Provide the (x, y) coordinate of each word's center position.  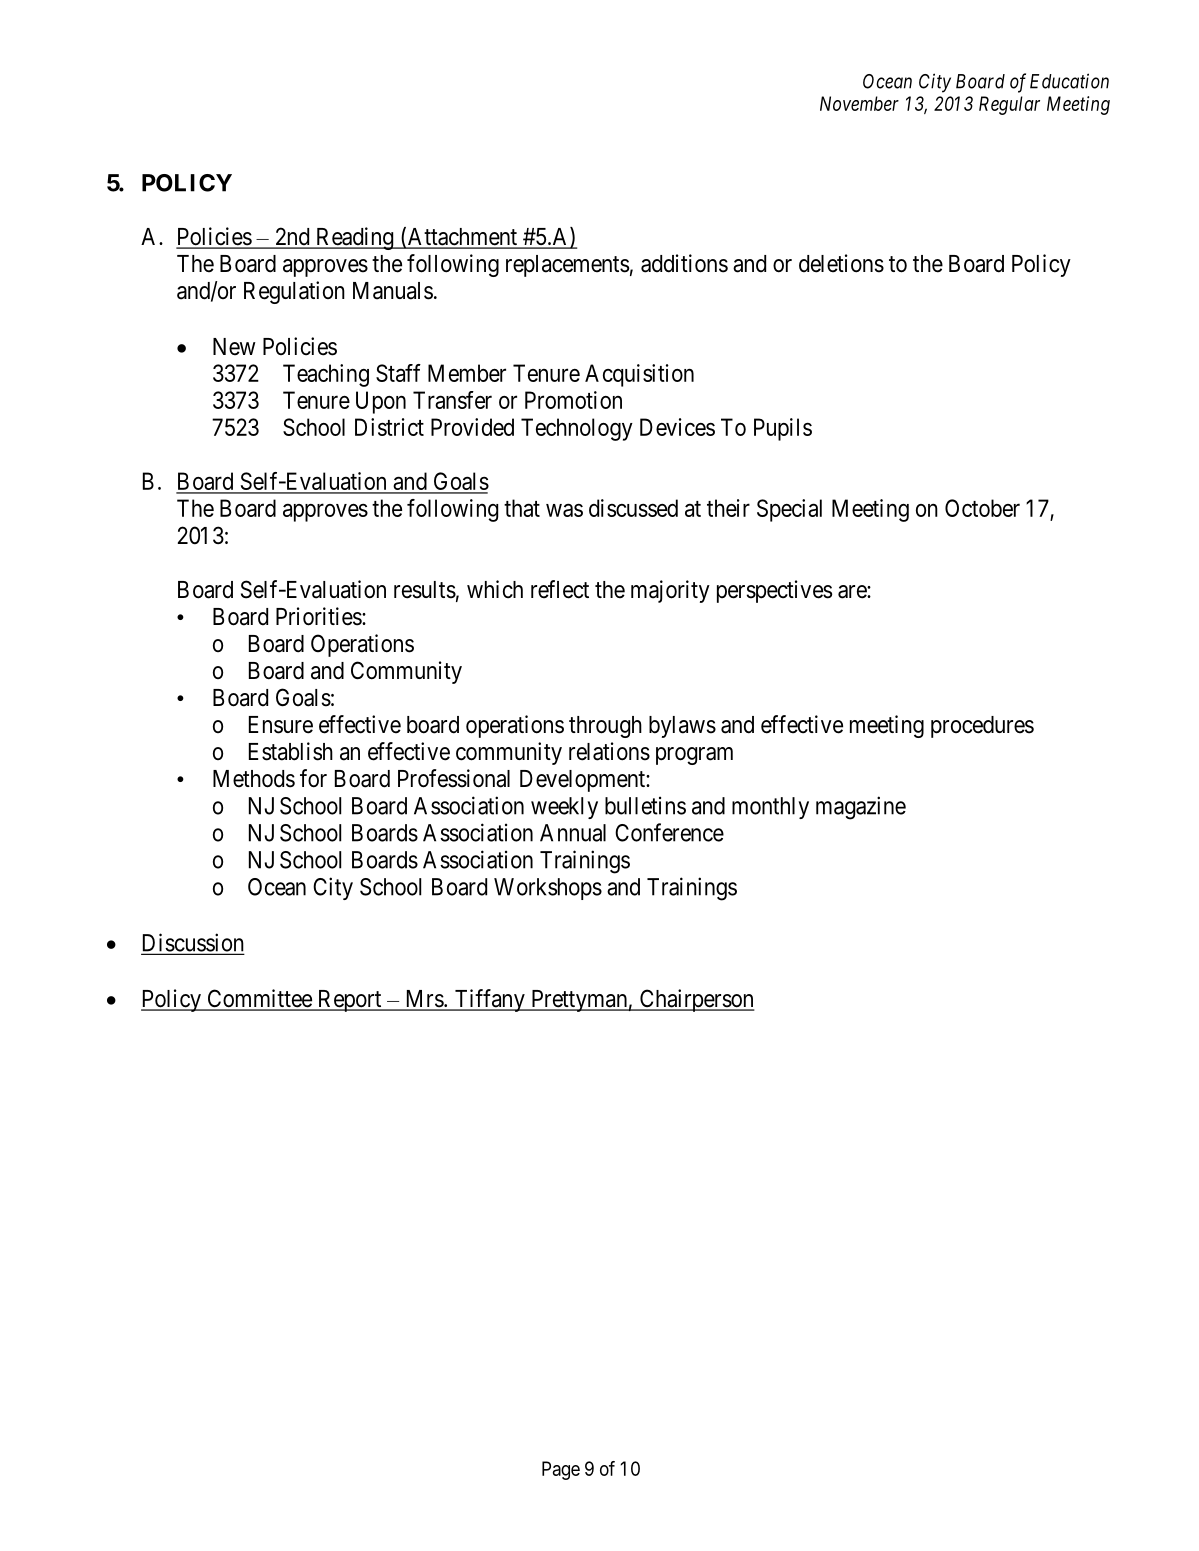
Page (561, 1470)
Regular (1009, 105)
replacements (567, 266)
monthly (770, 808)
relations (609, 751)
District (389, 427)
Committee (259, 999)
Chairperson (696, 1000)
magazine (861, 808)
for (313, 778)
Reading (354, 238)
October (982, 508)
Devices (677, 427)
